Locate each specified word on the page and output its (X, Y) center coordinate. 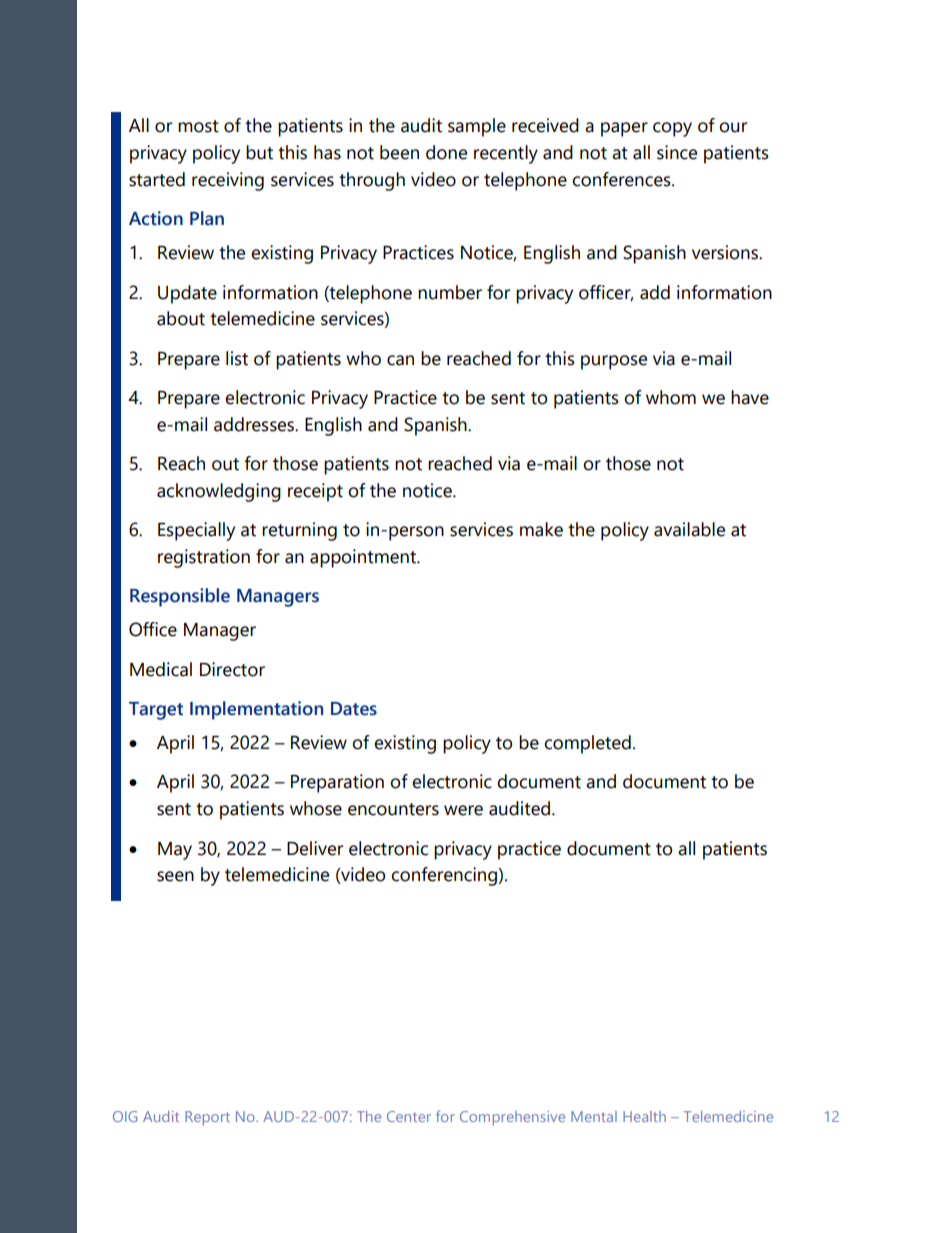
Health (644, 1116)
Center (409, 1116)
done (446, 152)
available (689, 529)
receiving (228, 181)
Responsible (180, 597)
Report (207, 1118)
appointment (364, 558)
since (677, 152)
